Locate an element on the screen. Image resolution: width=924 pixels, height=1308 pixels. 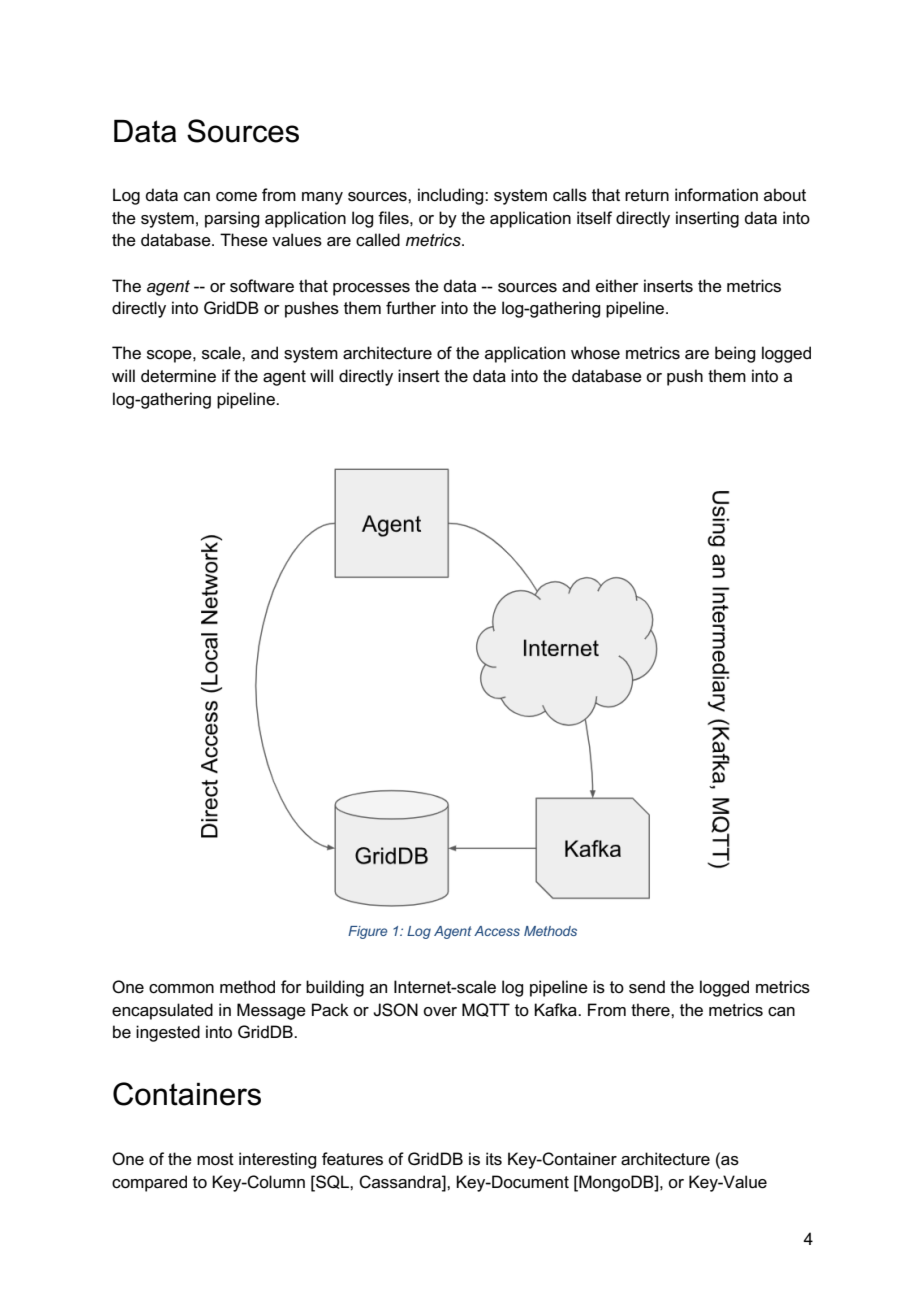
being is located at coordinates (735, 354).
